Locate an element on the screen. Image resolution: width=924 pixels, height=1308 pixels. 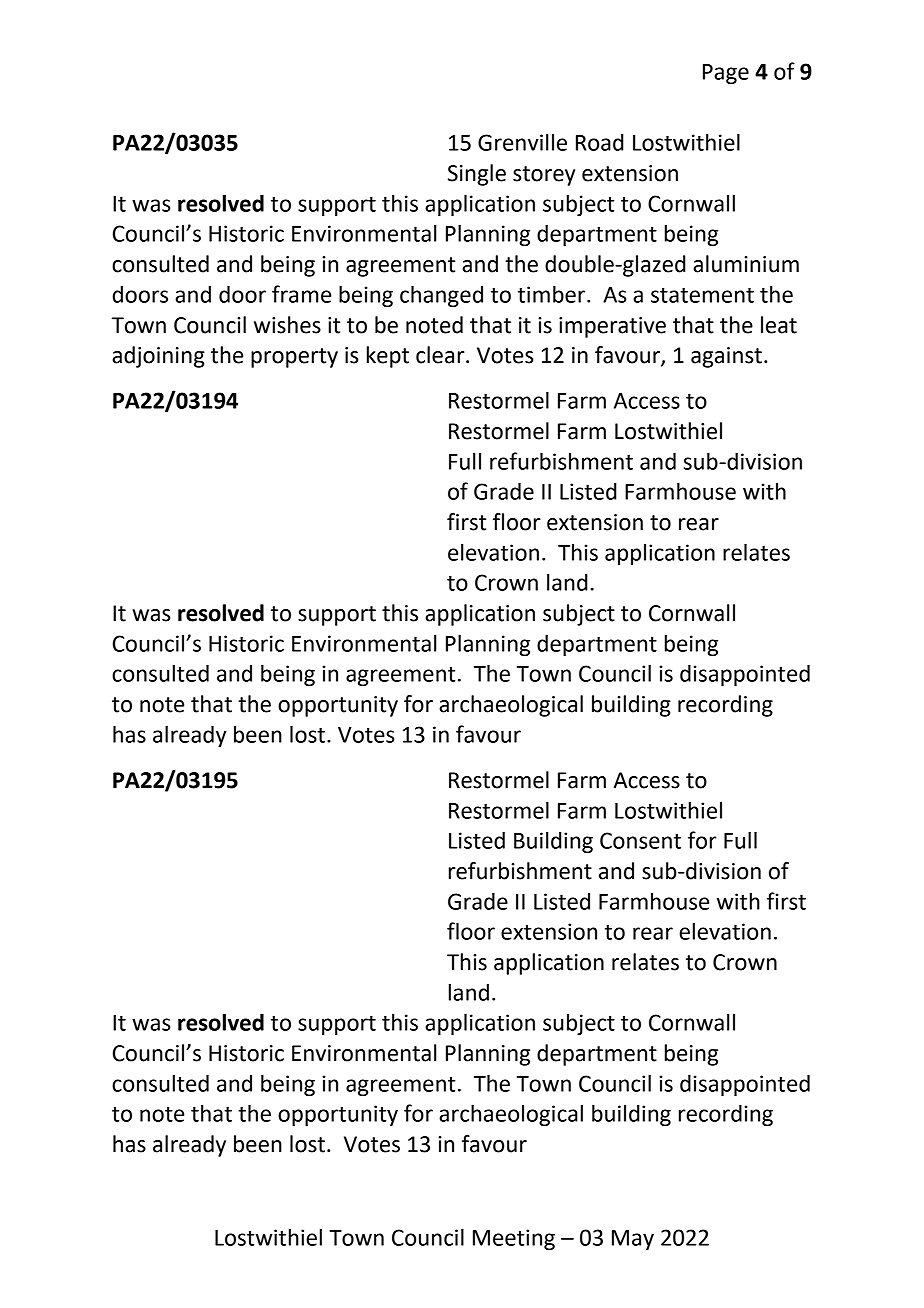
property is located at coordinates (294, 358).
